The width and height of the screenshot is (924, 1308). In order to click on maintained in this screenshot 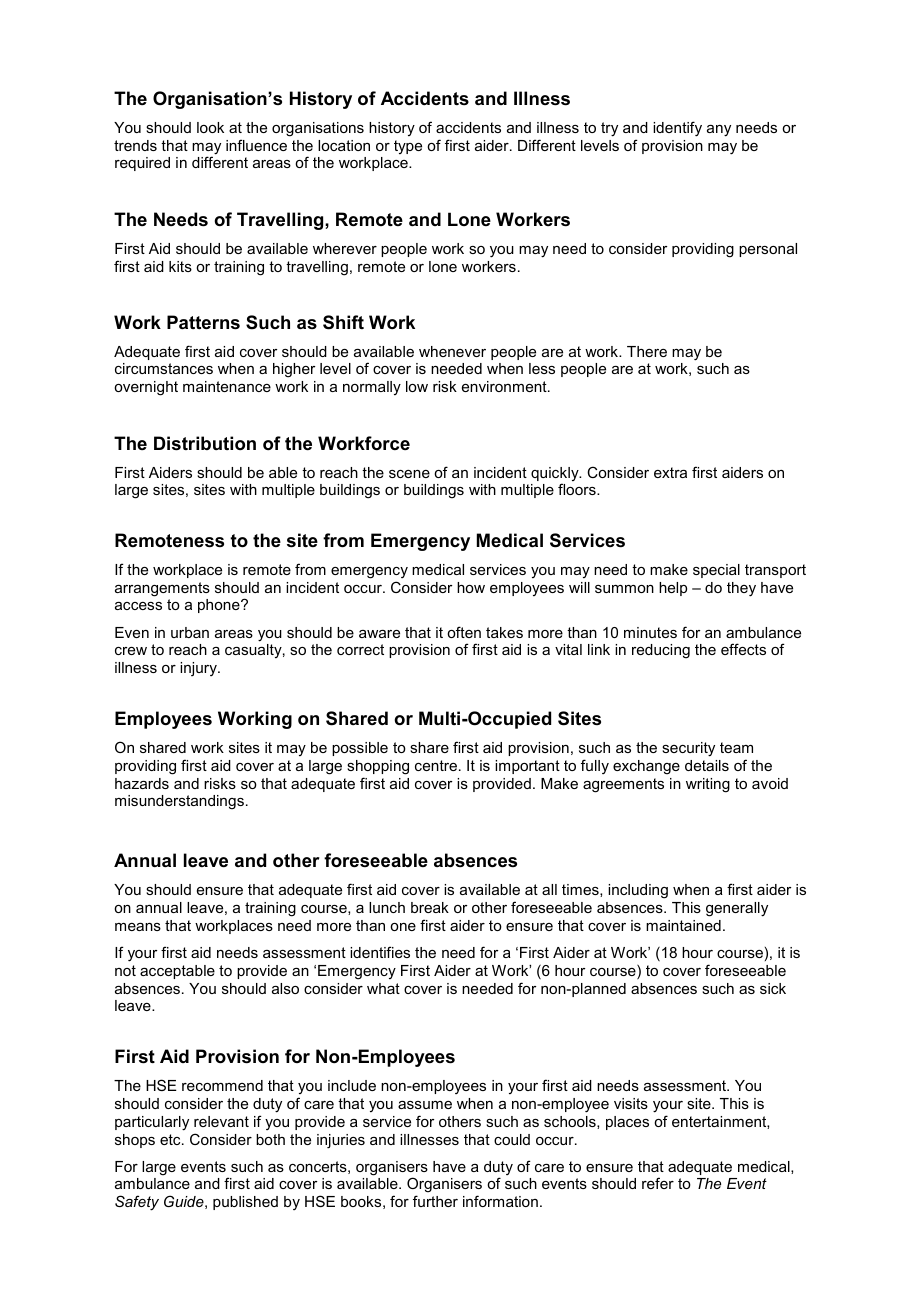, I will do `click(683, 925)`.
